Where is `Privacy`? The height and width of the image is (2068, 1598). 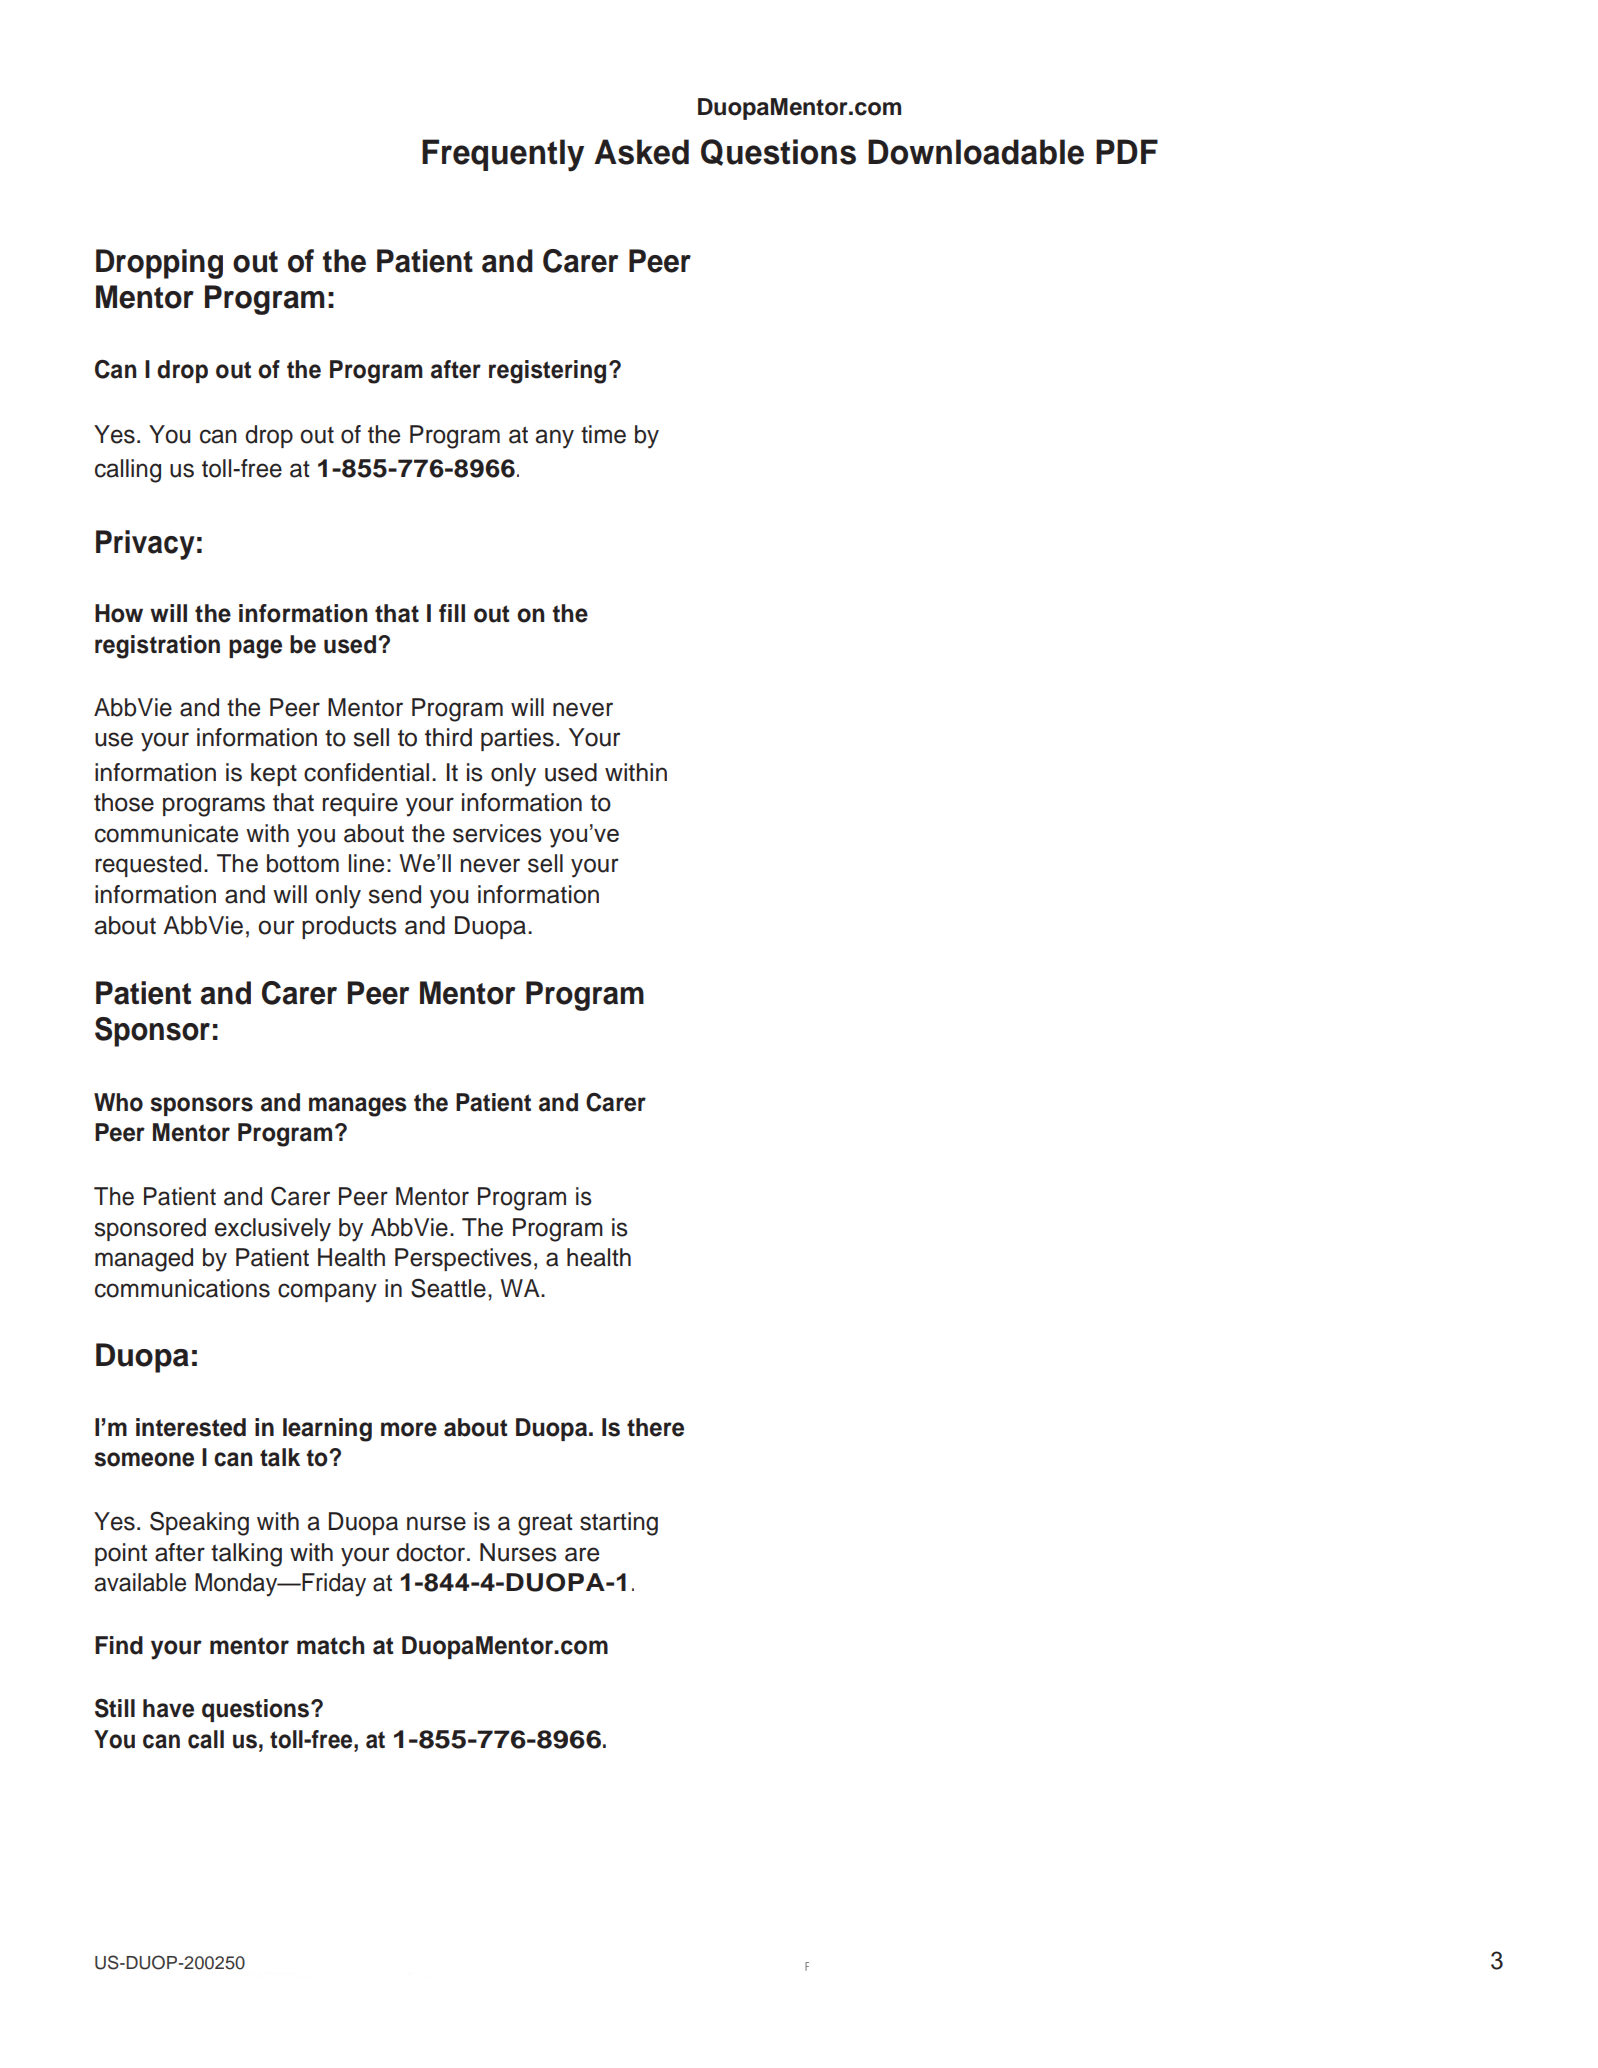
Privacy is located at coordinates (145, 545).
